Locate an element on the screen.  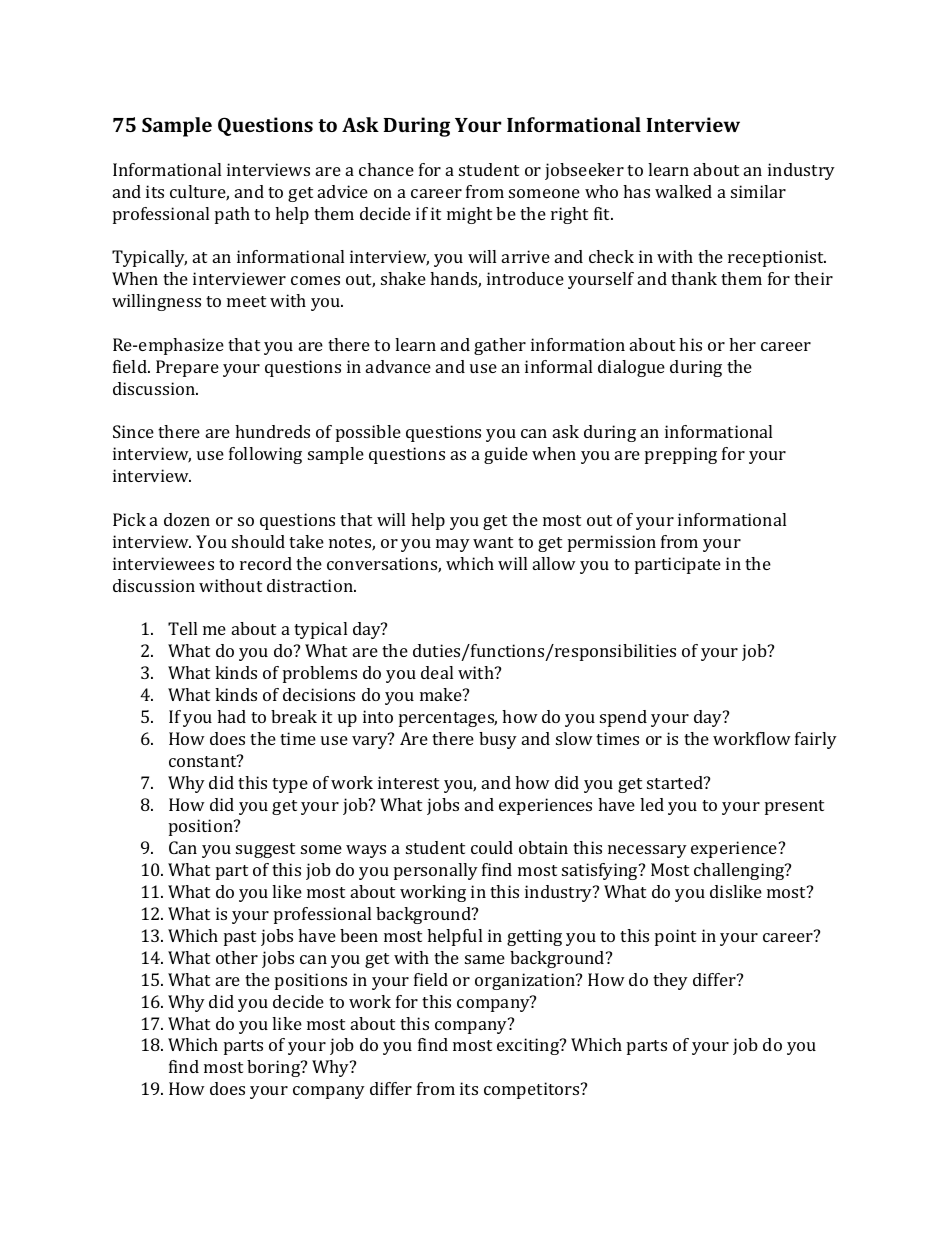
point is located at coordinates (675, 937).
